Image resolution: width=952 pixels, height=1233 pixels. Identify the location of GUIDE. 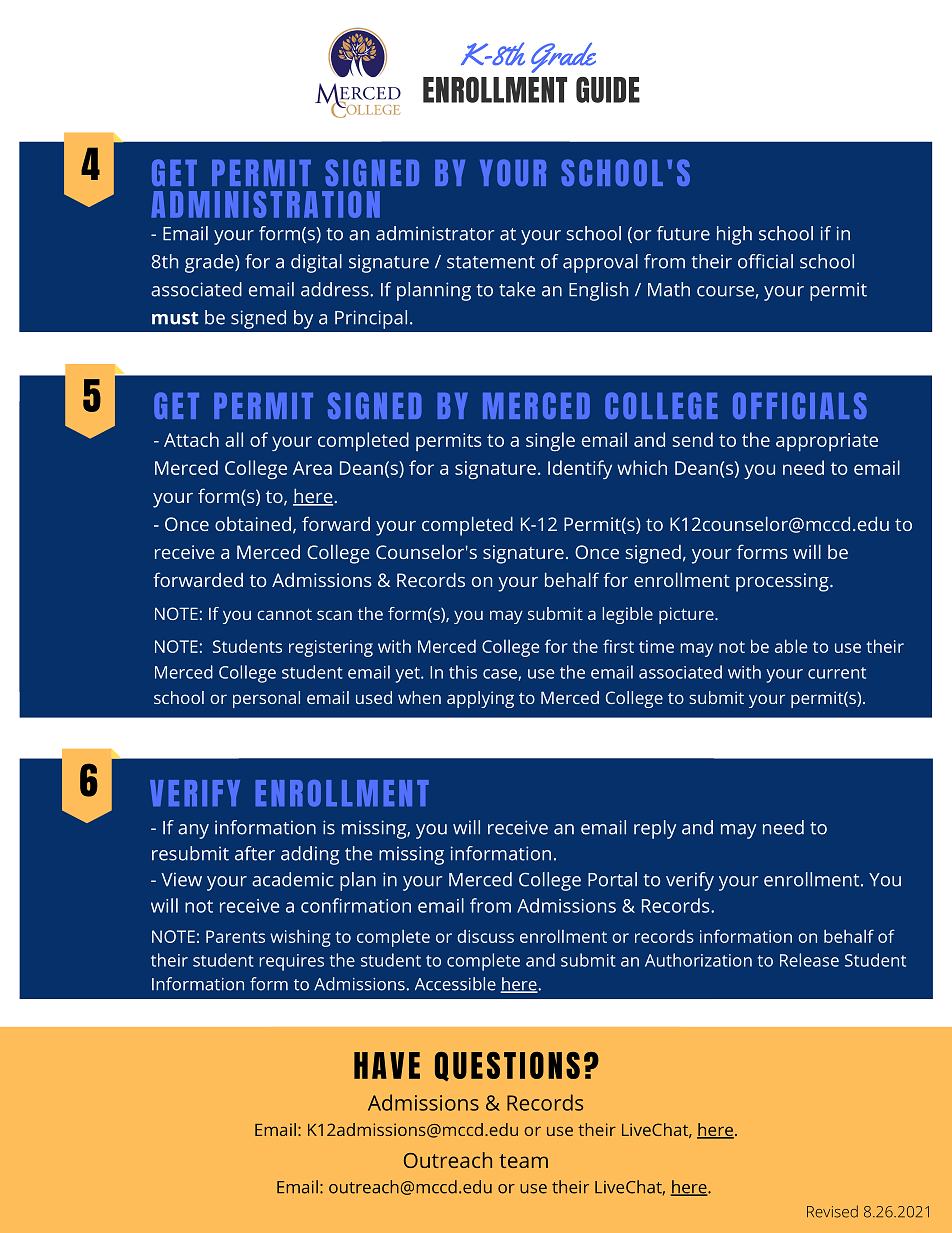
(608, 90).
